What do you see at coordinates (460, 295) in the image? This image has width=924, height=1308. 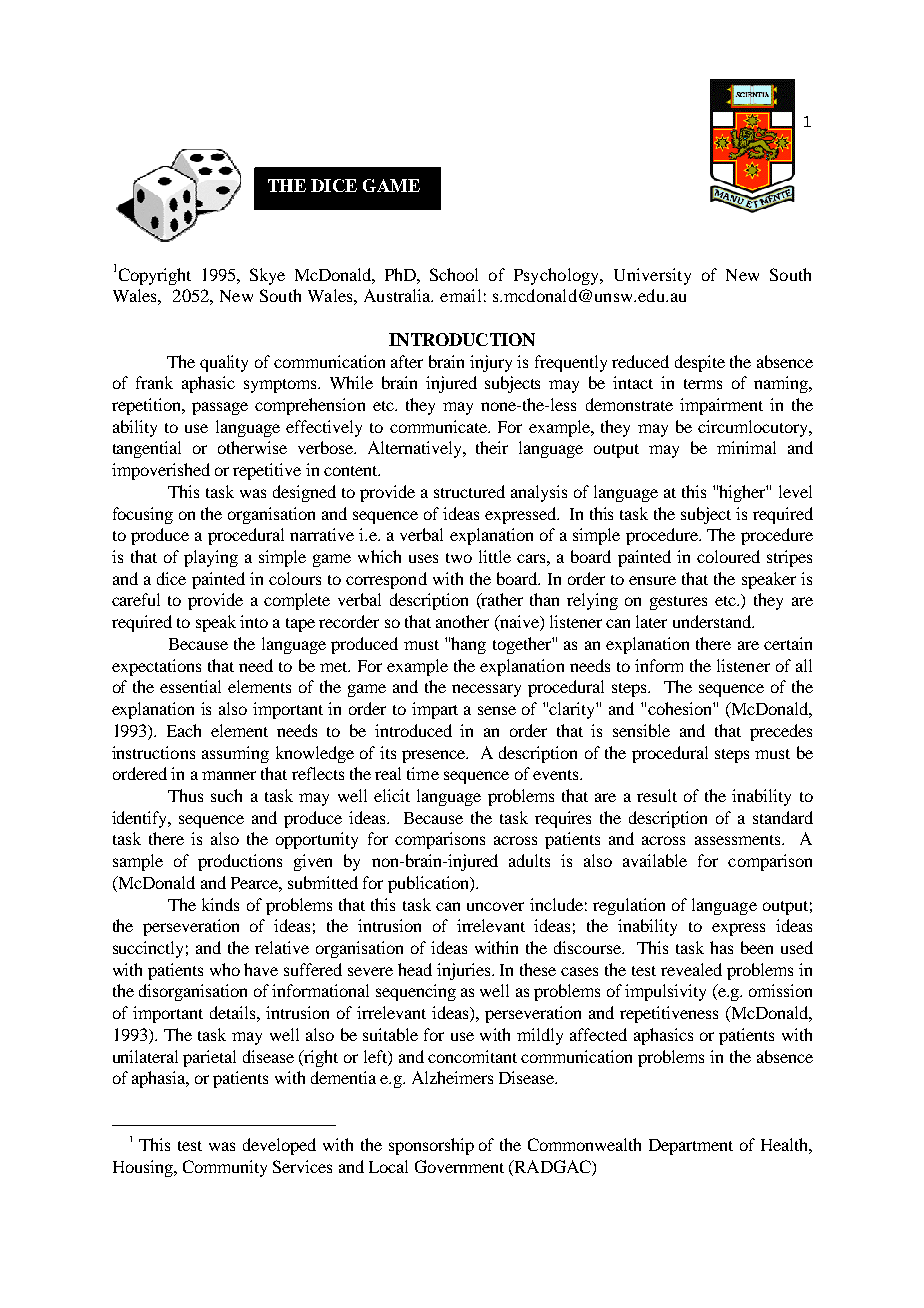 I see `email` at bounding box center [460, 295].
